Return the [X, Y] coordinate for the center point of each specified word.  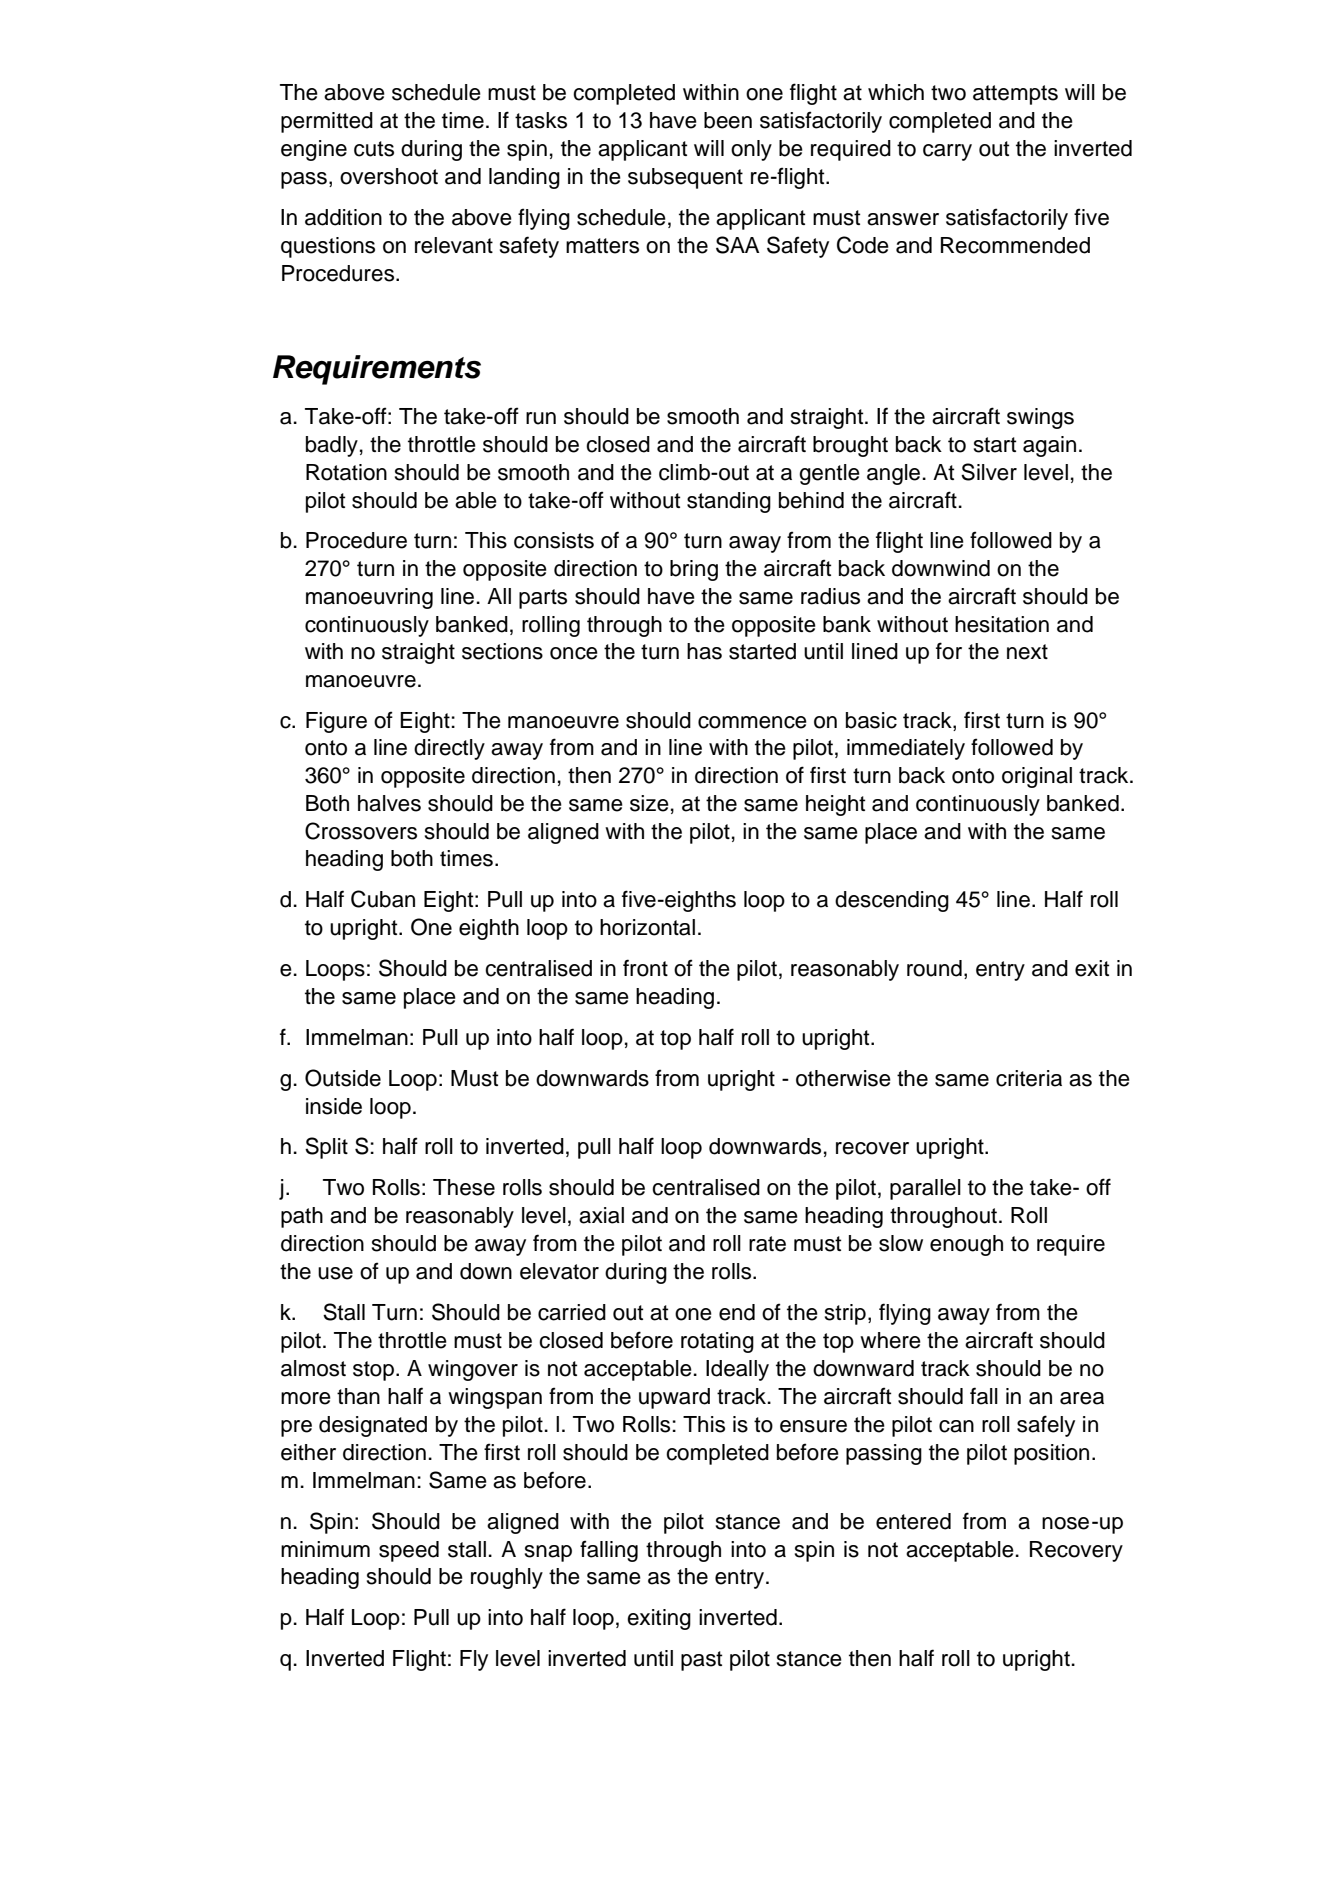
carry [947, 152]
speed [409, 1551]
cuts [374, 149]
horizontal [647, 927]
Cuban [383, 899]
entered [913, 1521]
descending [892, 901]
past [701, 1661]
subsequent [685, 178]
